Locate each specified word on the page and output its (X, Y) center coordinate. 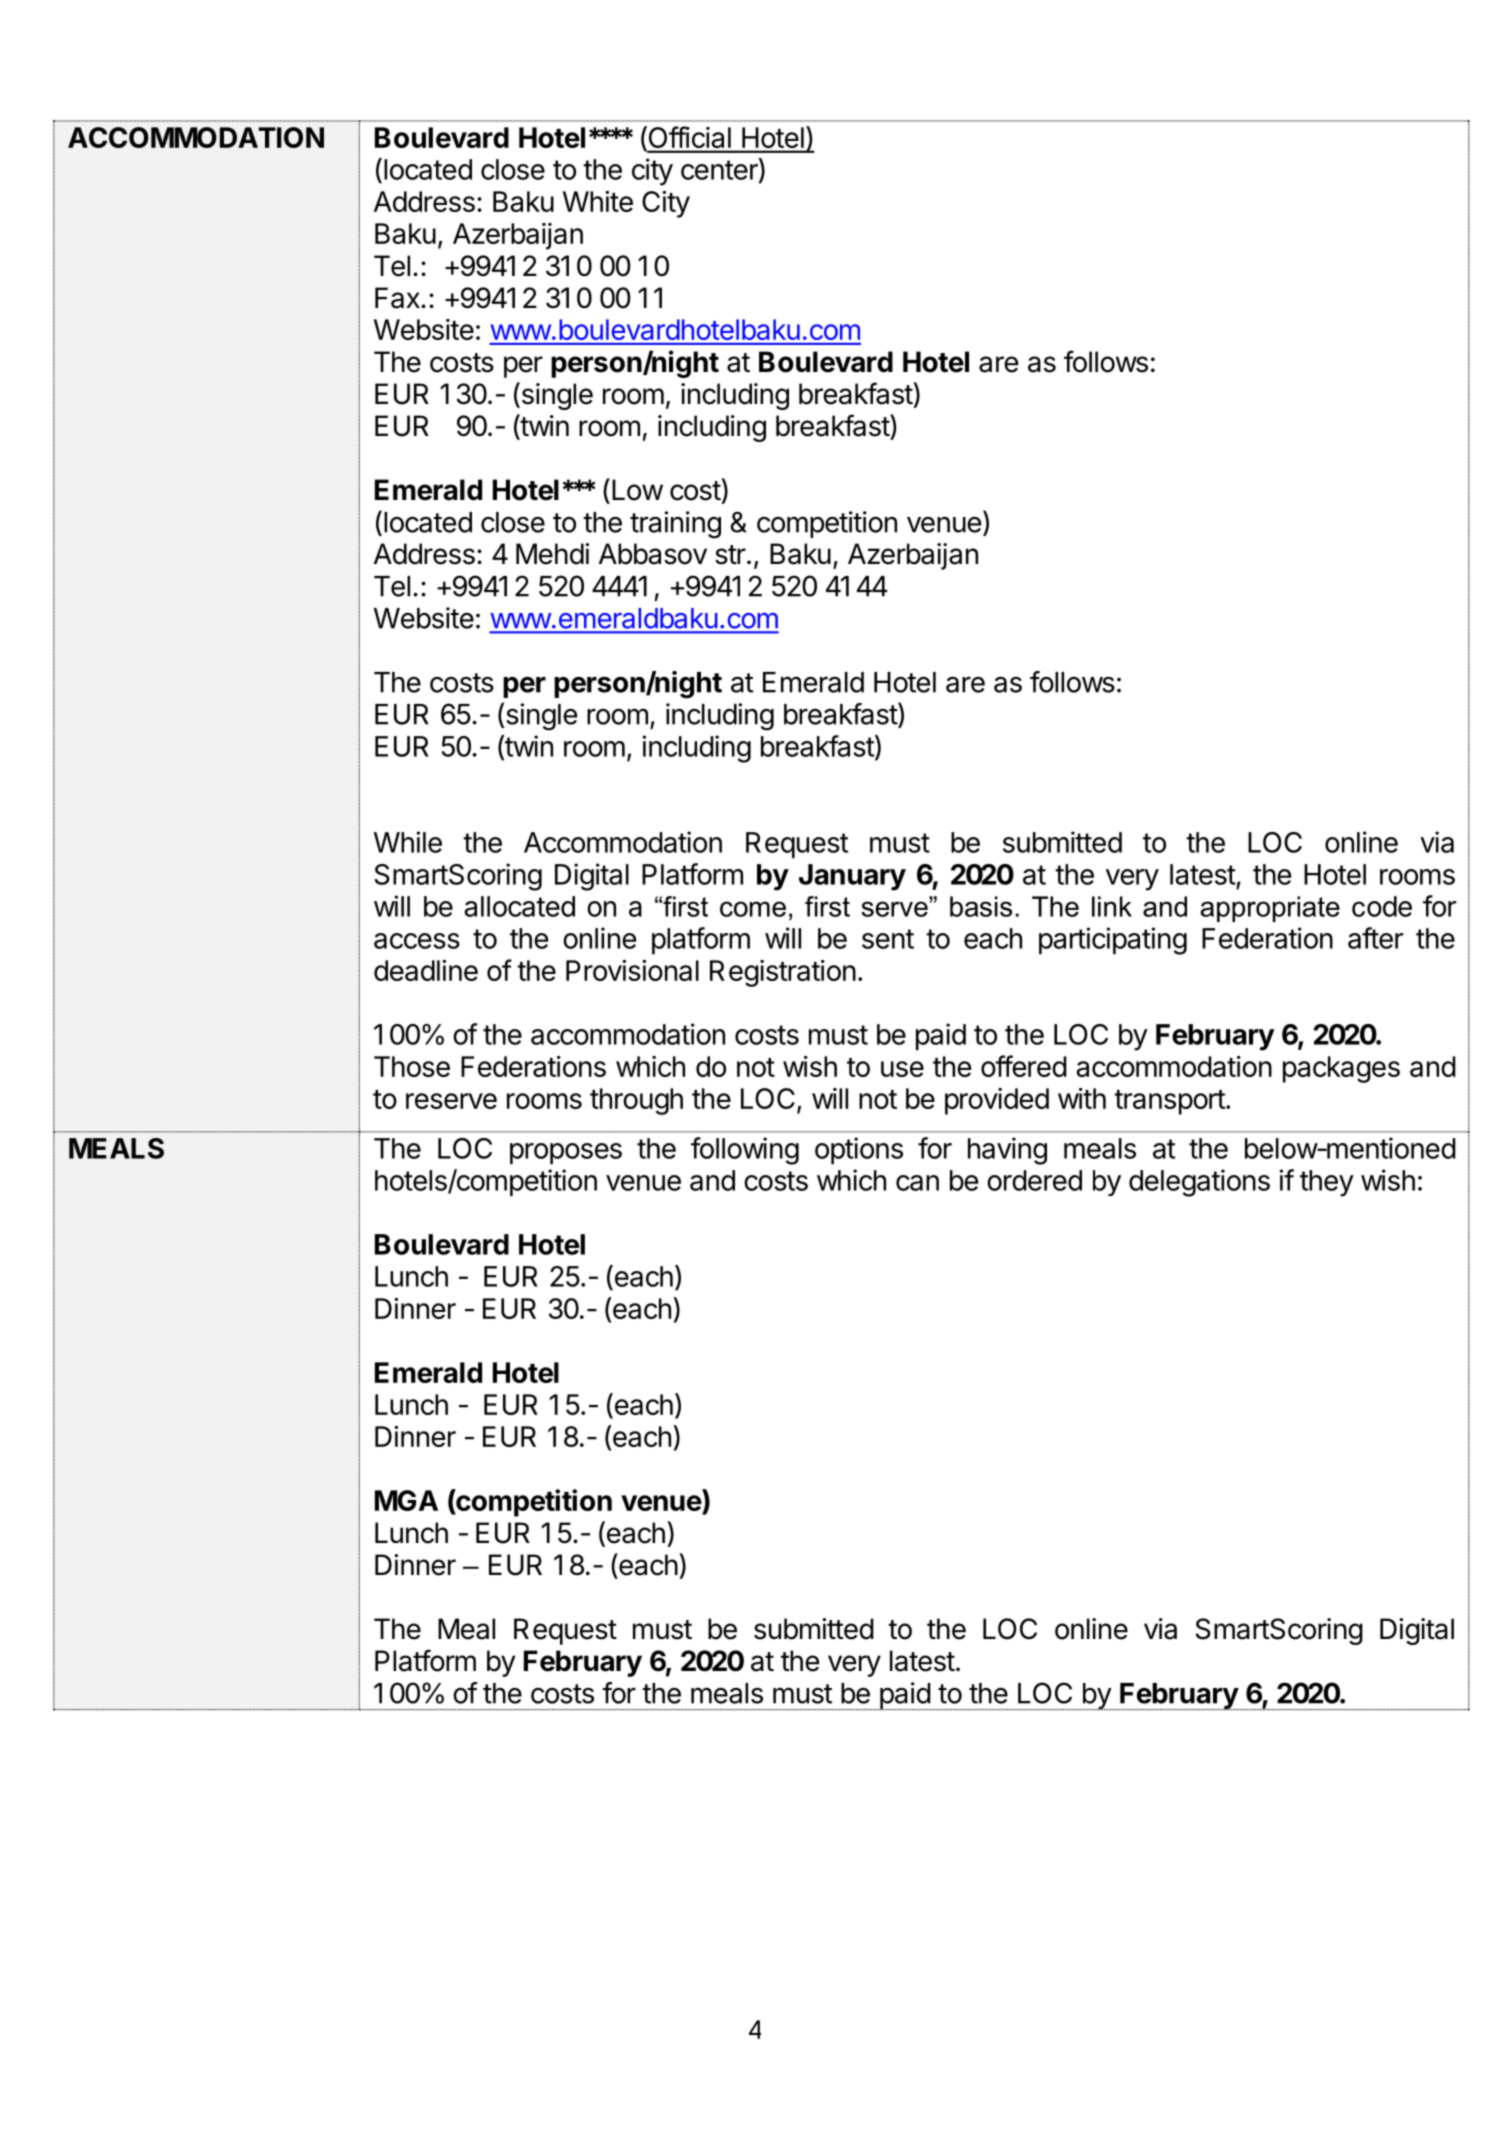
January (852, 877)
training (675, 525)
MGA (406, 1500)
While (408, 842)
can (917, 1183)
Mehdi (552, 554)
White (598, 201)
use (902, 1069)
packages (1341, 1069)
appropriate (1270, 909)
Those (412, 1066)
